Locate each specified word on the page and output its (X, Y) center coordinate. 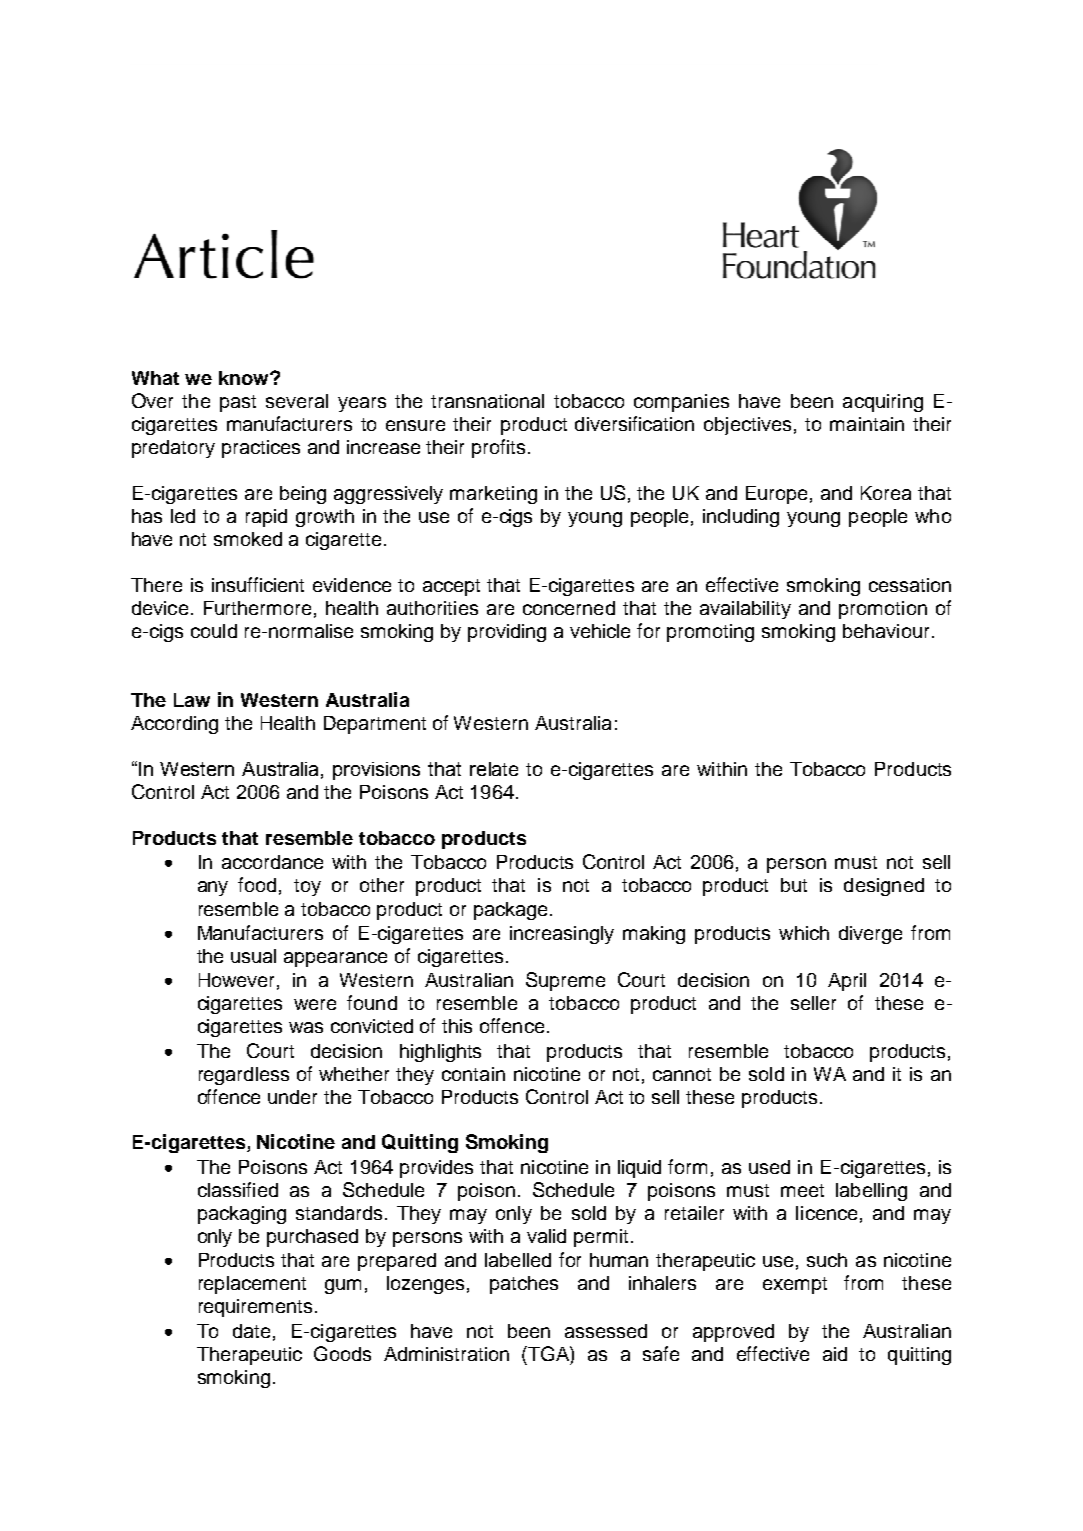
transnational (487, 401)
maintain (867, 424)
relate (494, 769)
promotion (883, 610)
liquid (639, 1169)
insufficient (258, 584)
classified (238, 1189)
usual (253, 956)
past (238, 403)
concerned (569, 608)
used (769, 1167)
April (847, 982)
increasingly (562, 935)
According (174, 725)
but (794, 885)
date (251, 1331)
